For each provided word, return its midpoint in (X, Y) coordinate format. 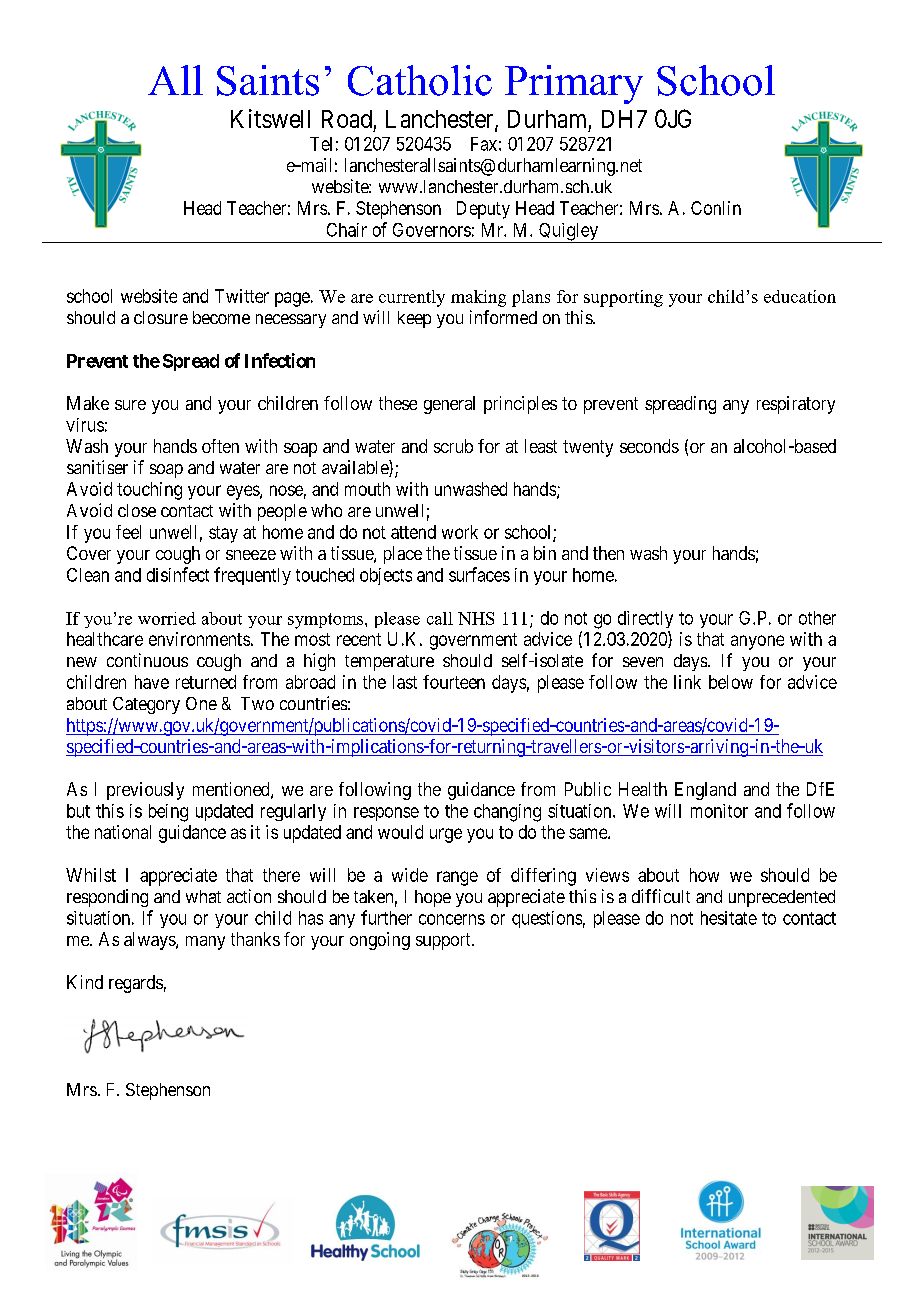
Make (88, 403)
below (731, 682)
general (449, 405)
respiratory (796, 405)
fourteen (454, 682)
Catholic (420, 80)
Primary (574, 84)
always (150, 941)
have (152, 682)
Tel (321, 144)
